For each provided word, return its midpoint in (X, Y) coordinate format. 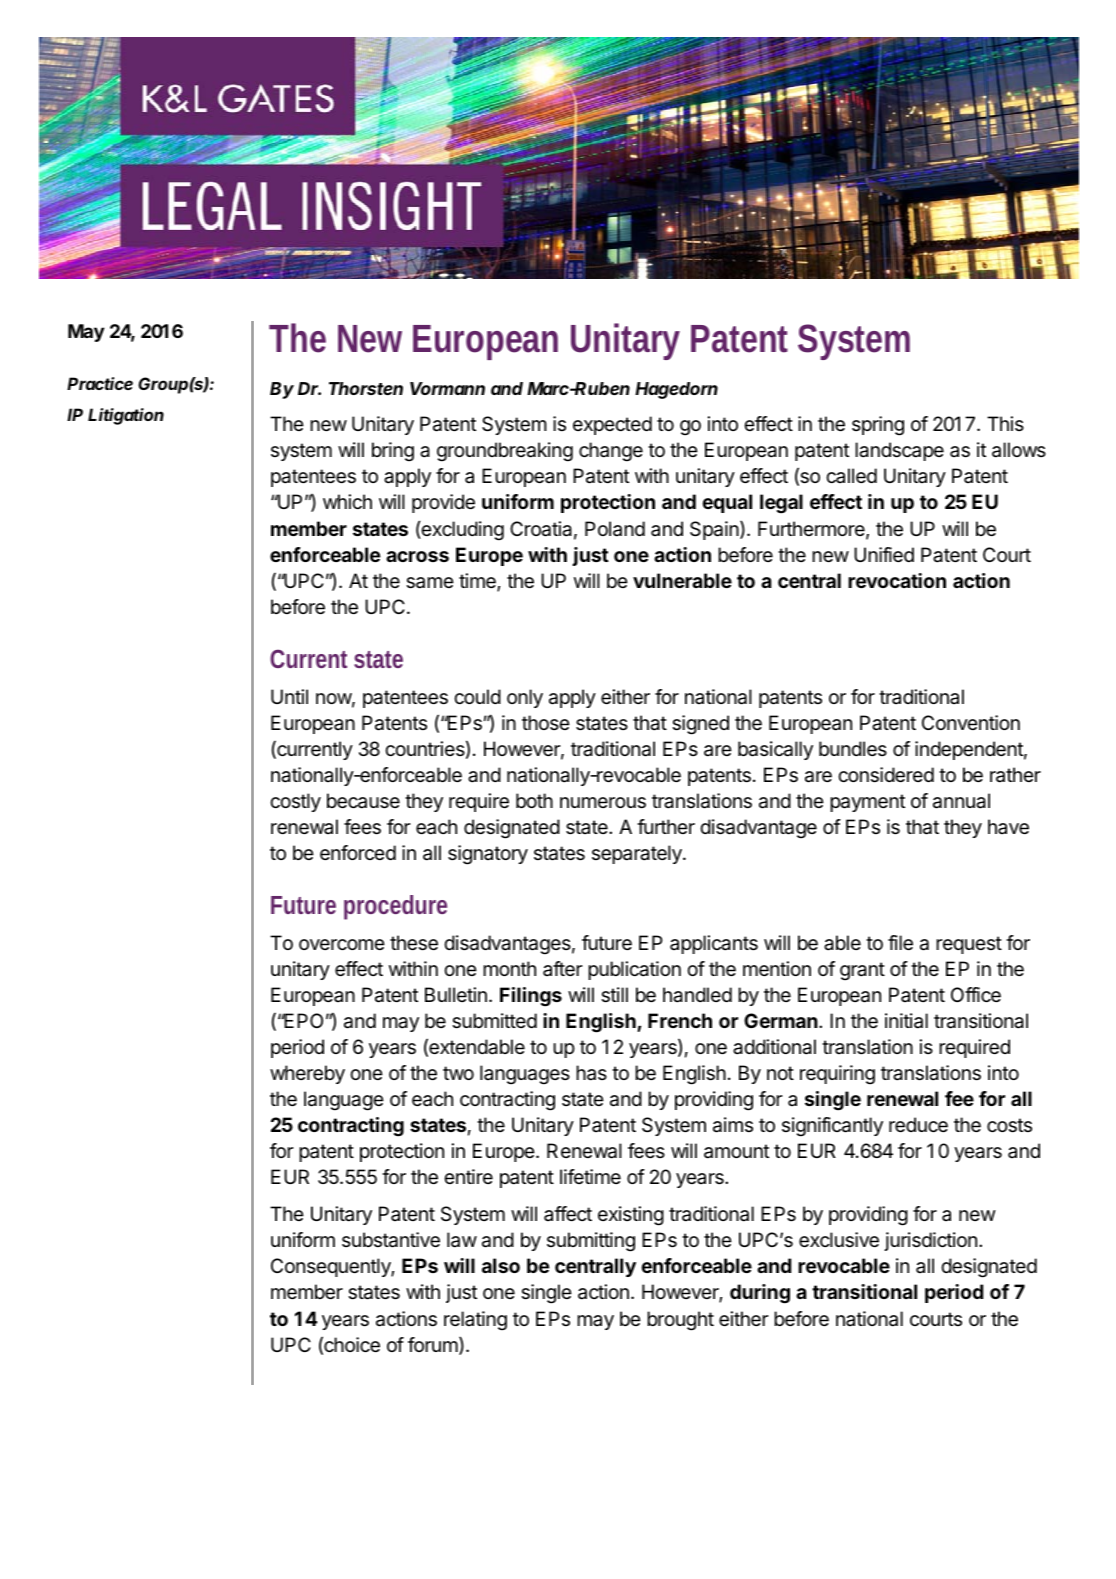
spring (878, 426)
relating (475, 1321)
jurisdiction (930, 1241)
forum (433, 1344)
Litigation (126, 416)
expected (612, 425)
